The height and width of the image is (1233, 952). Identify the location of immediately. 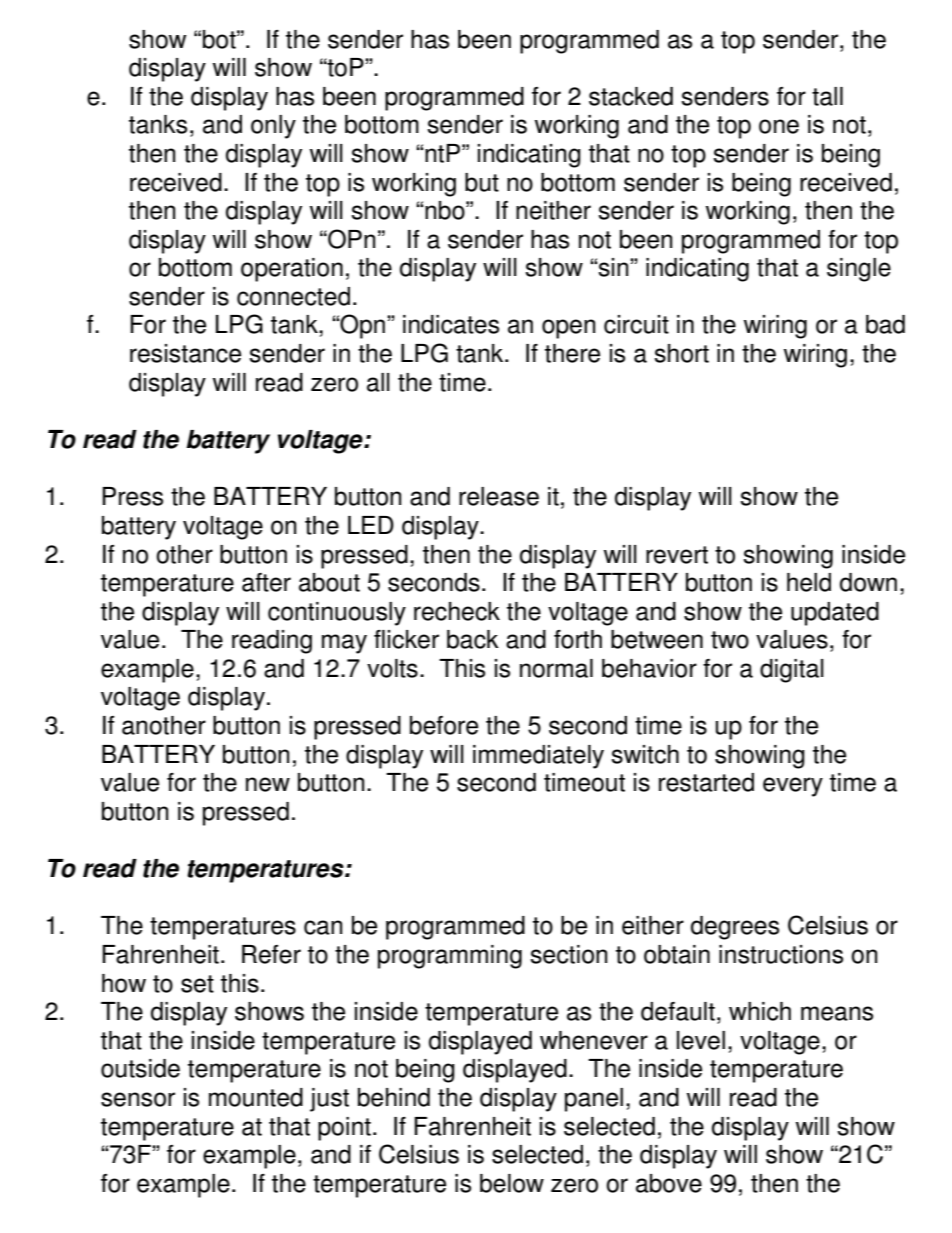
(538, 757).
